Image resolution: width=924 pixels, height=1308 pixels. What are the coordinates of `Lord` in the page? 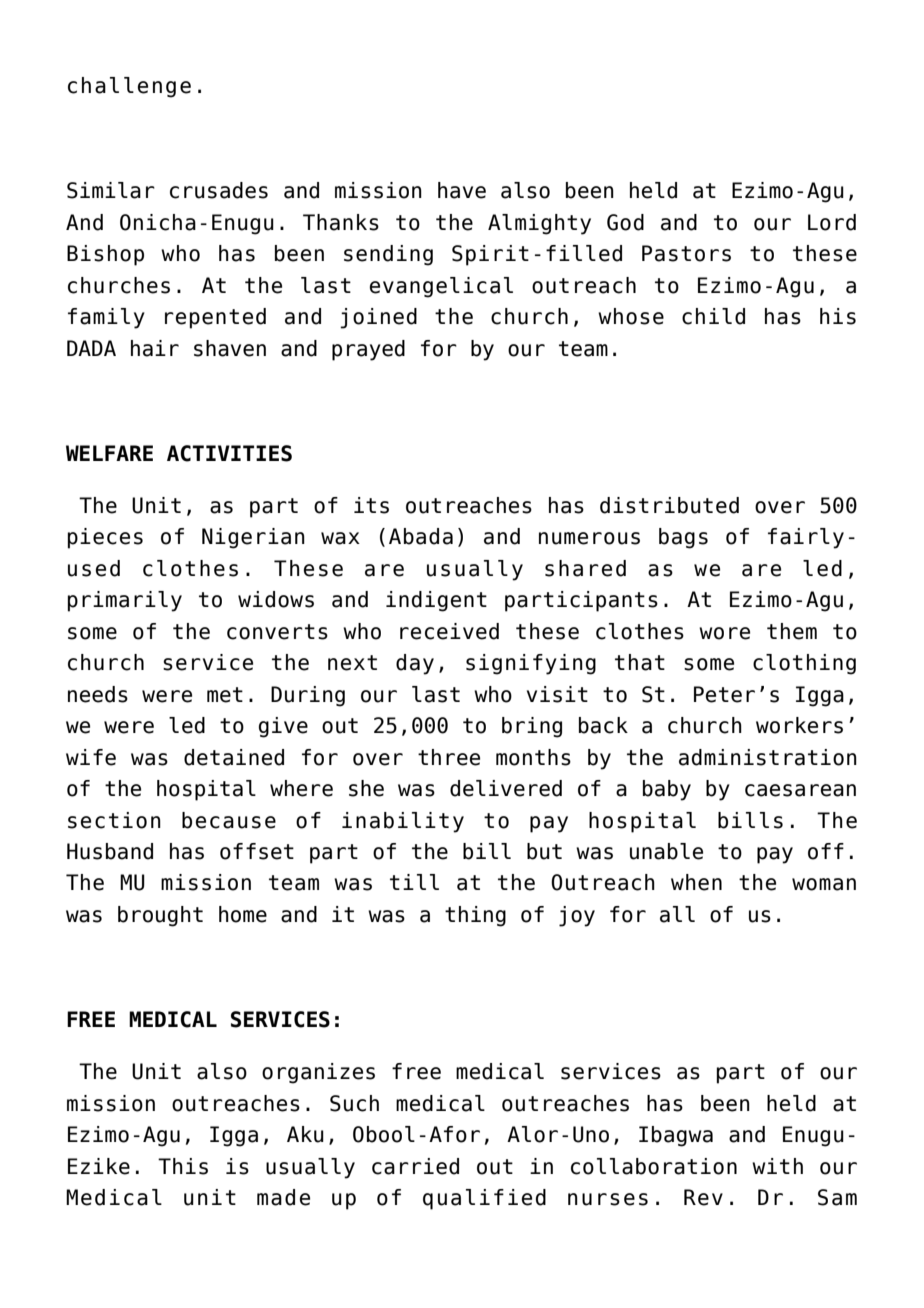 It's located at (832, 222).
